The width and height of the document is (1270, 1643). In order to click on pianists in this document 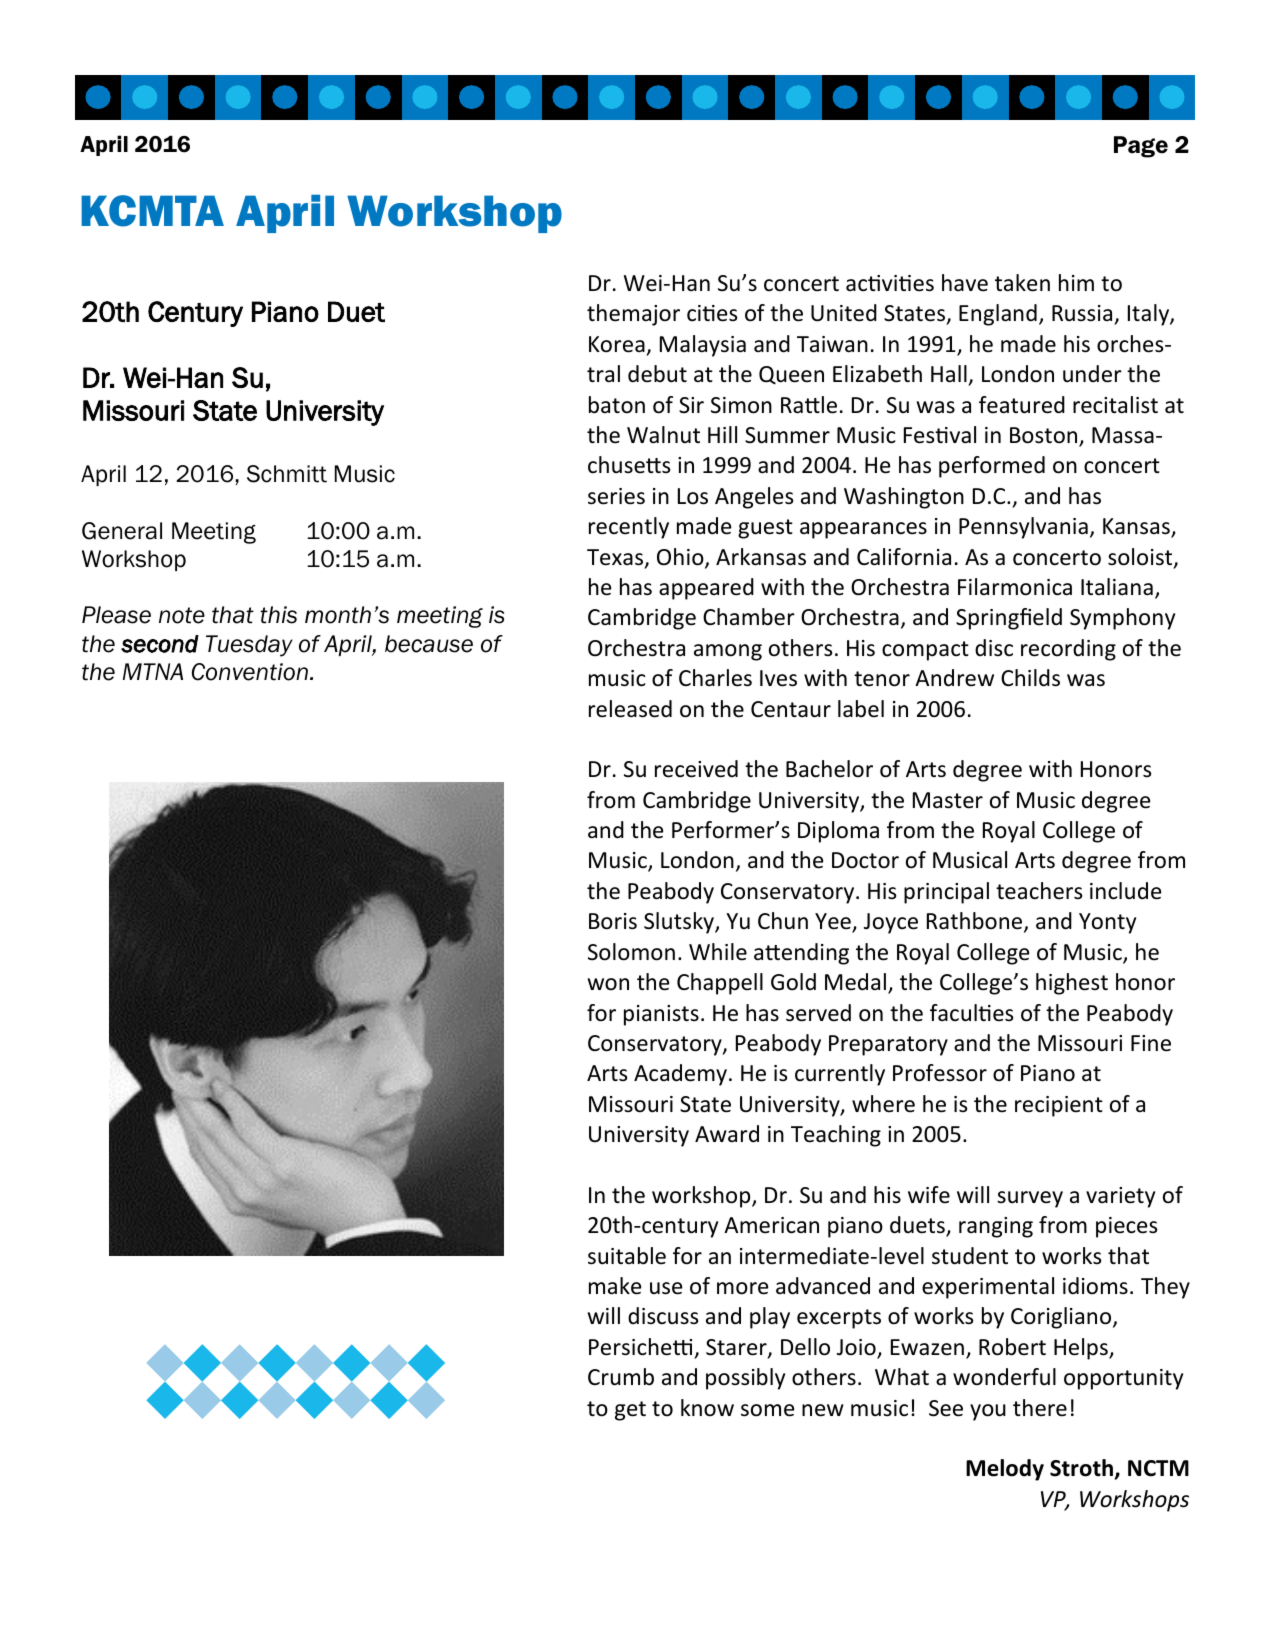, I will do `click(661, 1015)`.
